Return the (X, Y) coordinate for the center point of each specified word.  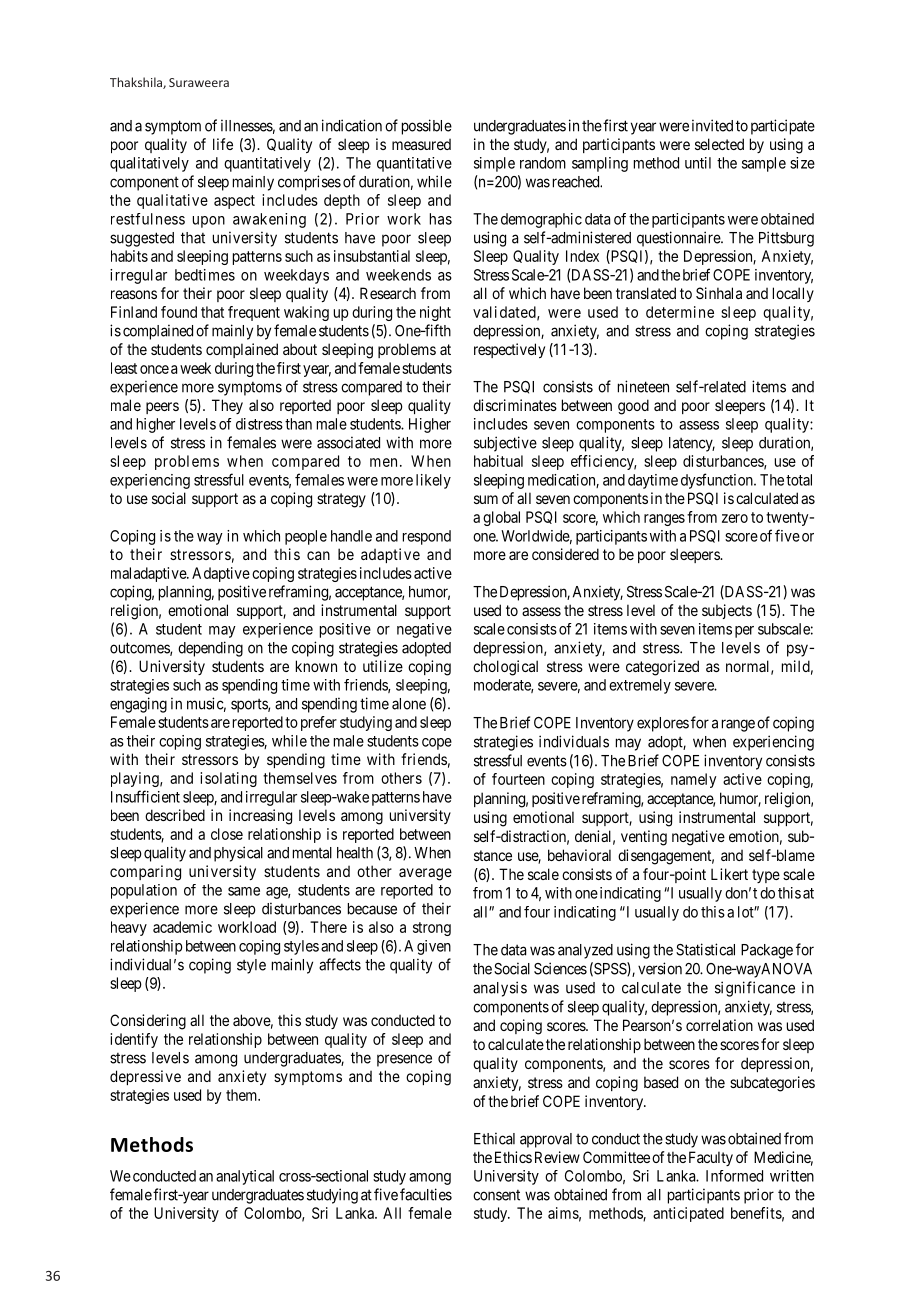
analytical (245, 1177)
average (425, 874)
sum (486, 499)
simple (494, 164)
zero (735, 518)
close (227, 834)
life (223, 144)
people (306, 537)
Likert (729, 874)
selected (719, 144)
